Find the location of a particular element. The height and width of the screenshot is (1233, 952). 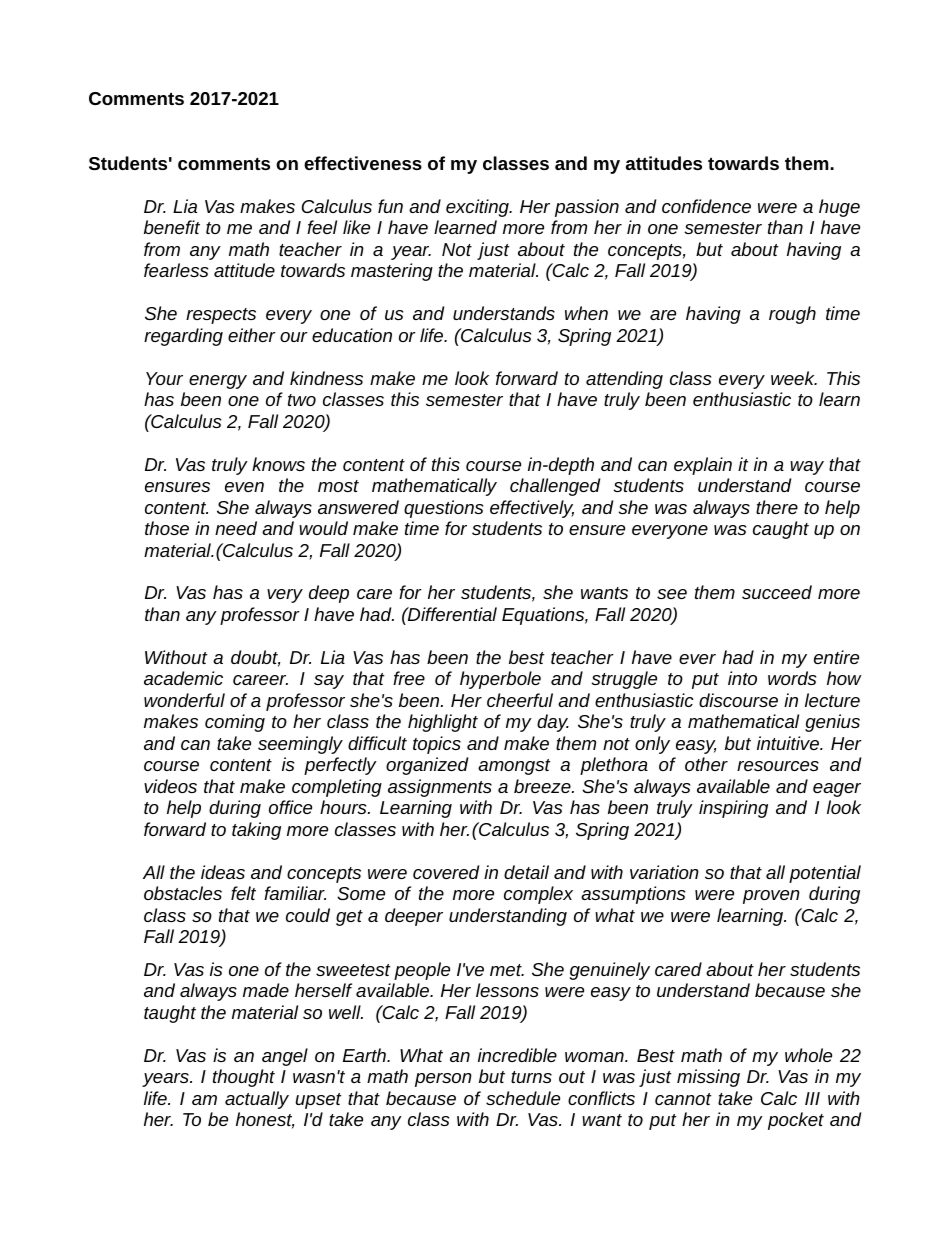

coming is located at coordinates (235, 723).
